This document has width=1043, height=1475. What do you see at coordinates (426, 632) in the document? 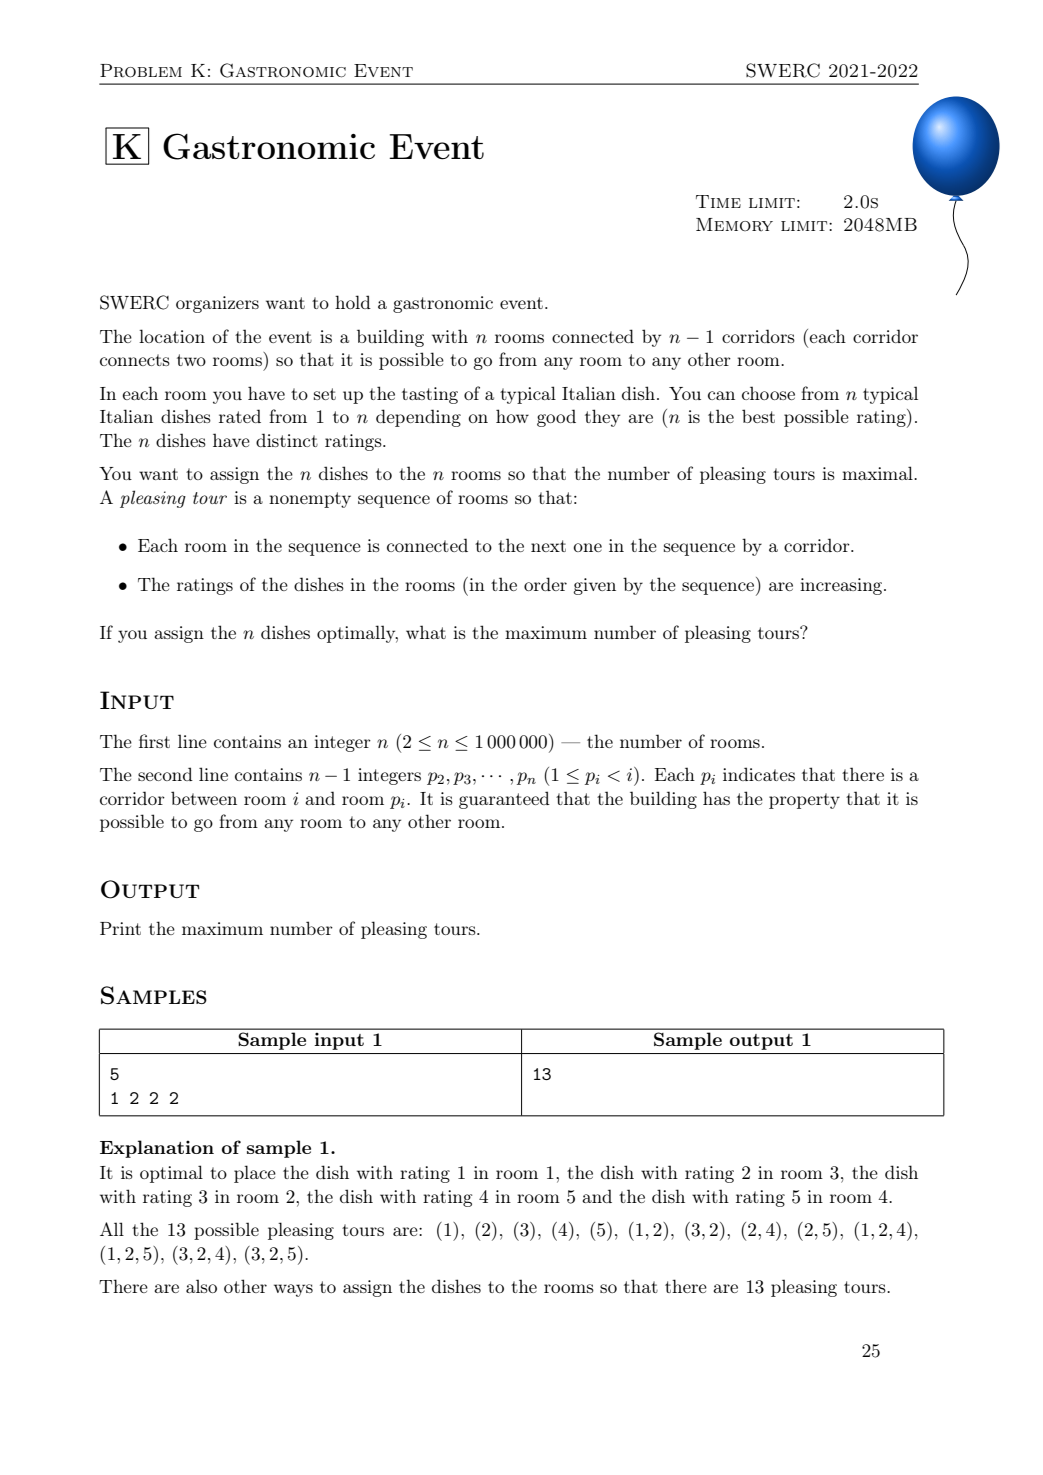
I see `what` at bounding box center [426, 632].
